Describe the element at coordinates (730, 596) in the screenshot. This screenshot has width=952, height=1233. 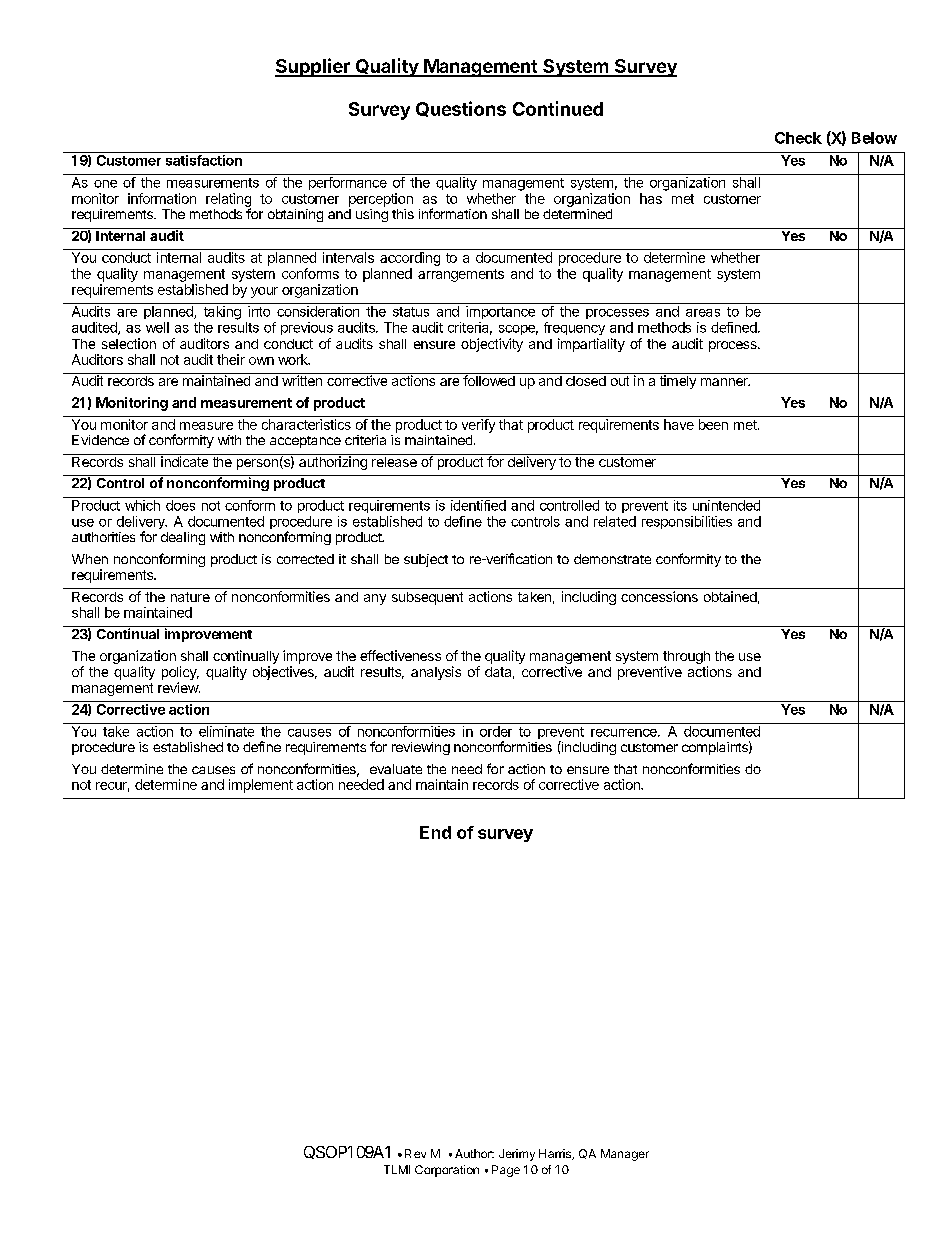
I see `obtained` at that location.
